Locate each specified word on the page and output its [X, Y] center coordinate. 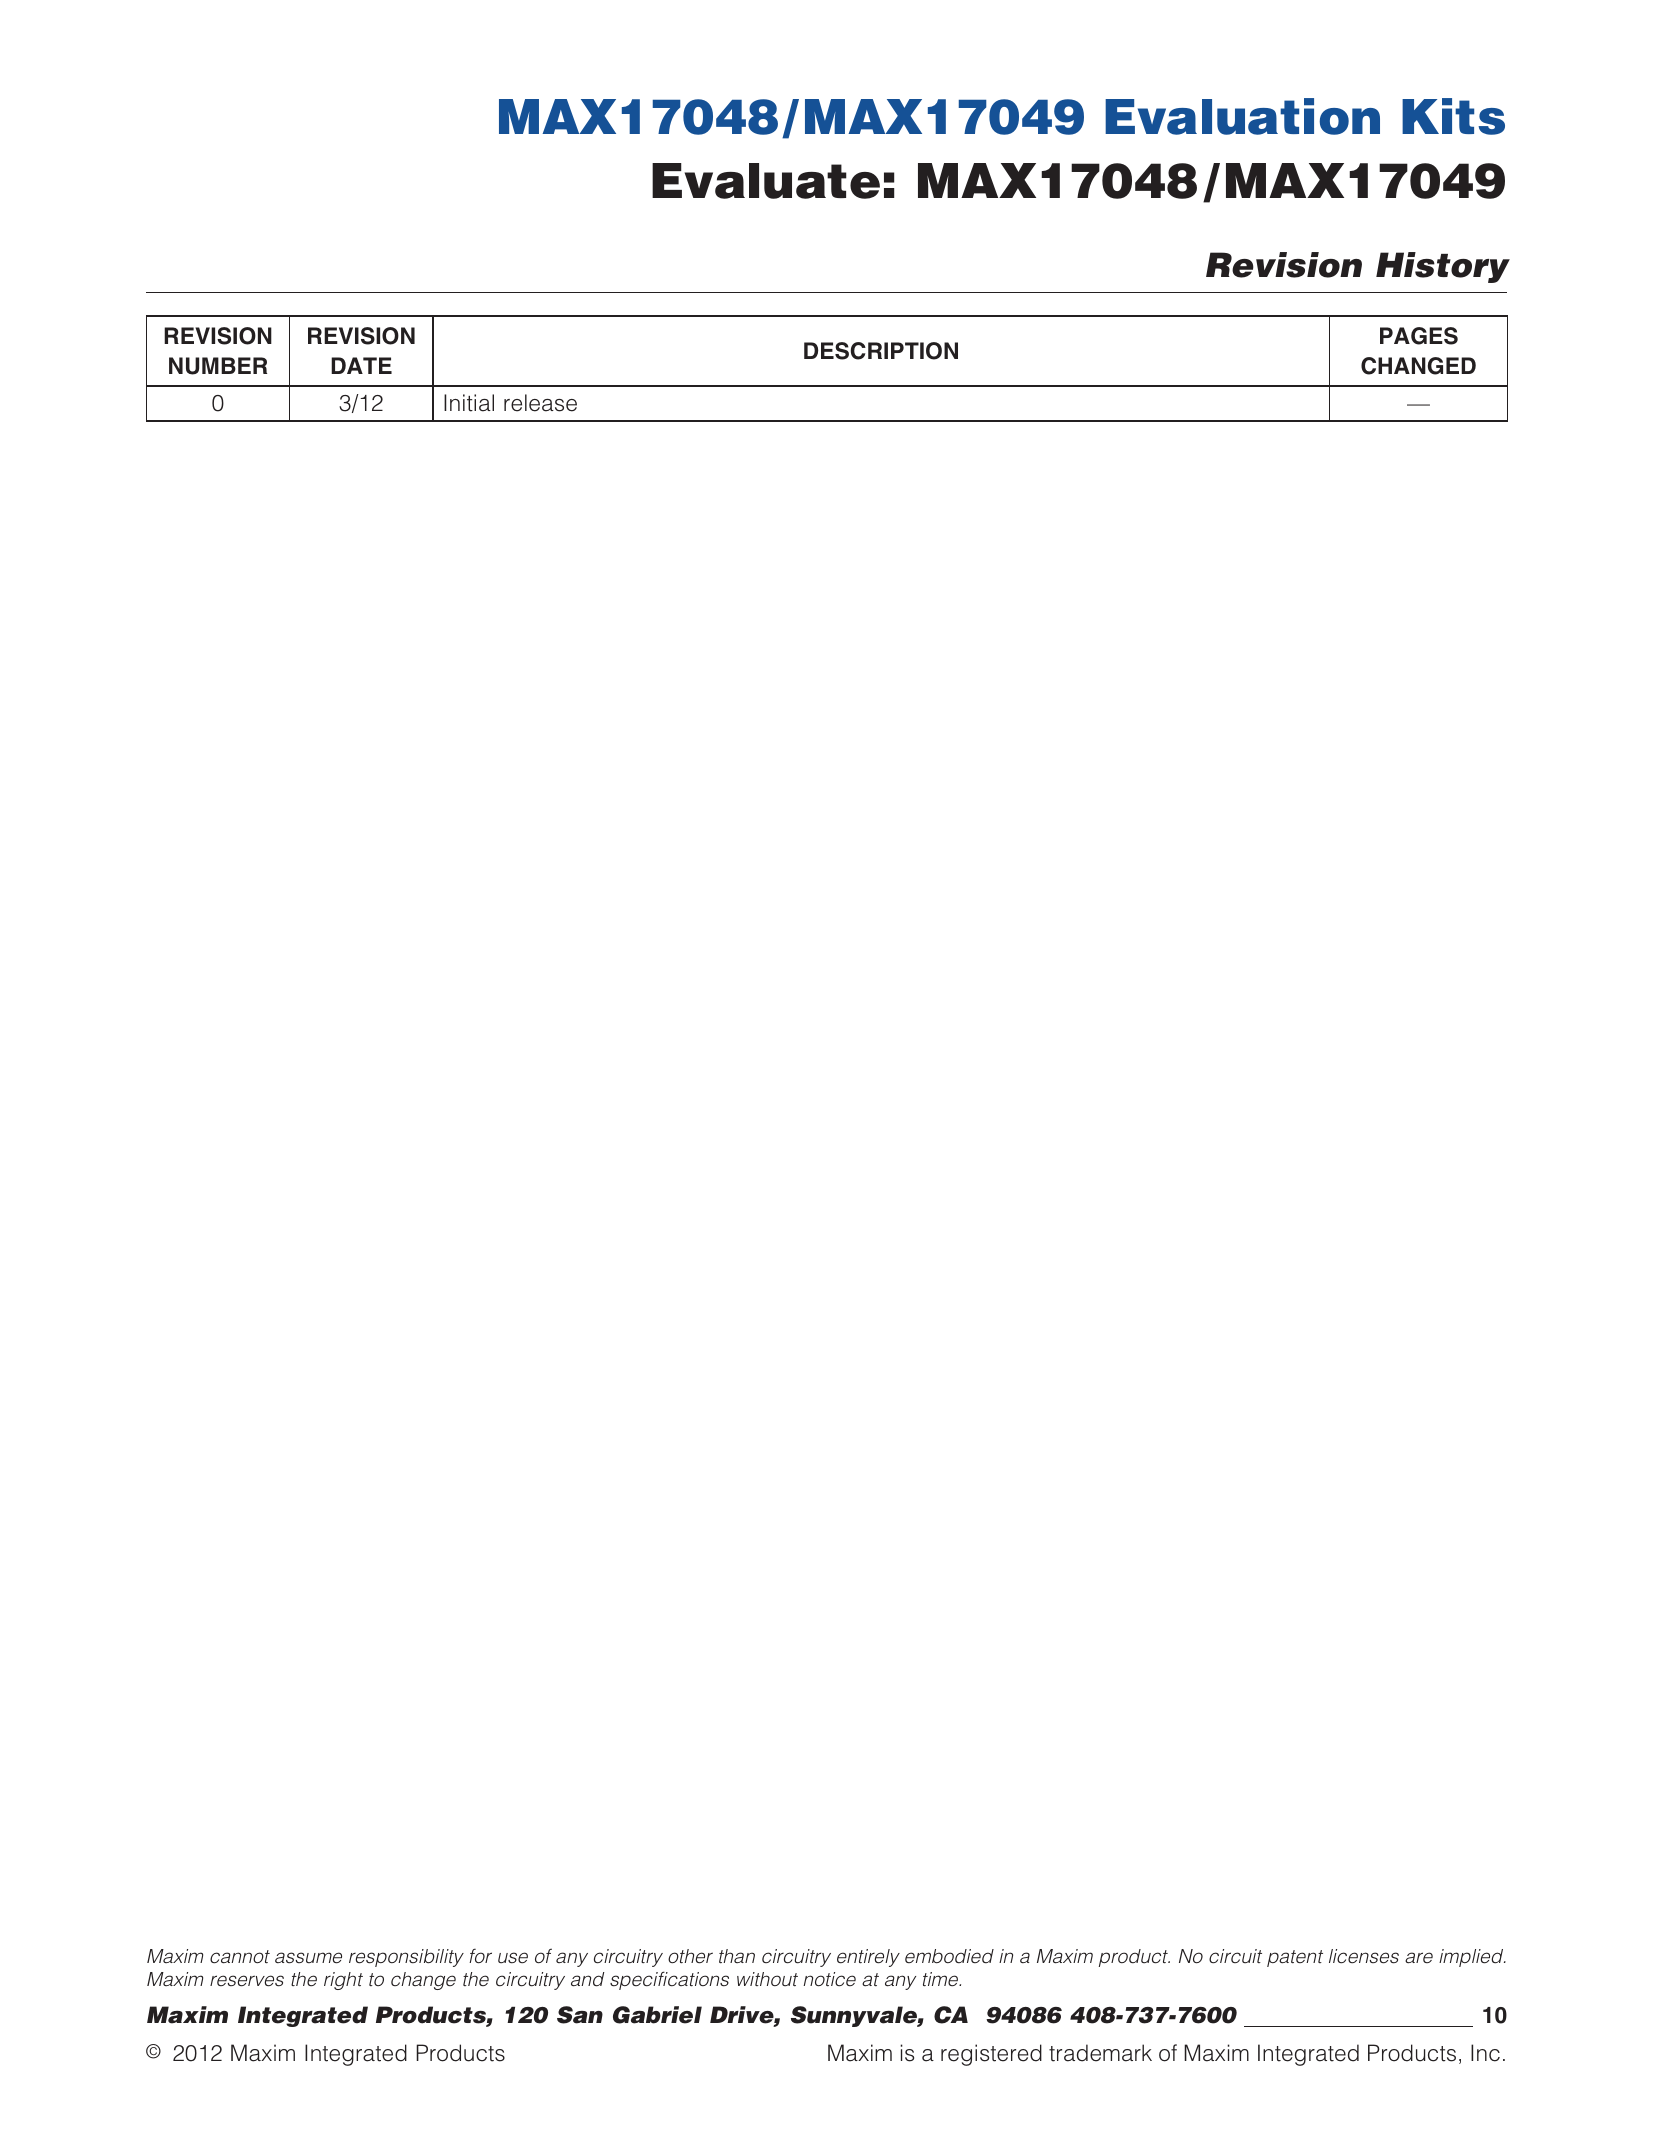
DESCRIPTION [881, 351]
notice [829, 1979]
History [1443, 267]
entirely [868, 1958]
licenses [1364, 1956]
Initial [469, 403]
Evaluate [766, 181]
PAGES [1419, 336]
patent [1295, 1958]
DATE [361, 365]
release [540, 403]
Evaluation [1242, 116]
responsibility [406, 1958]
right [343, 1981]
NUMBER [218, 366]
